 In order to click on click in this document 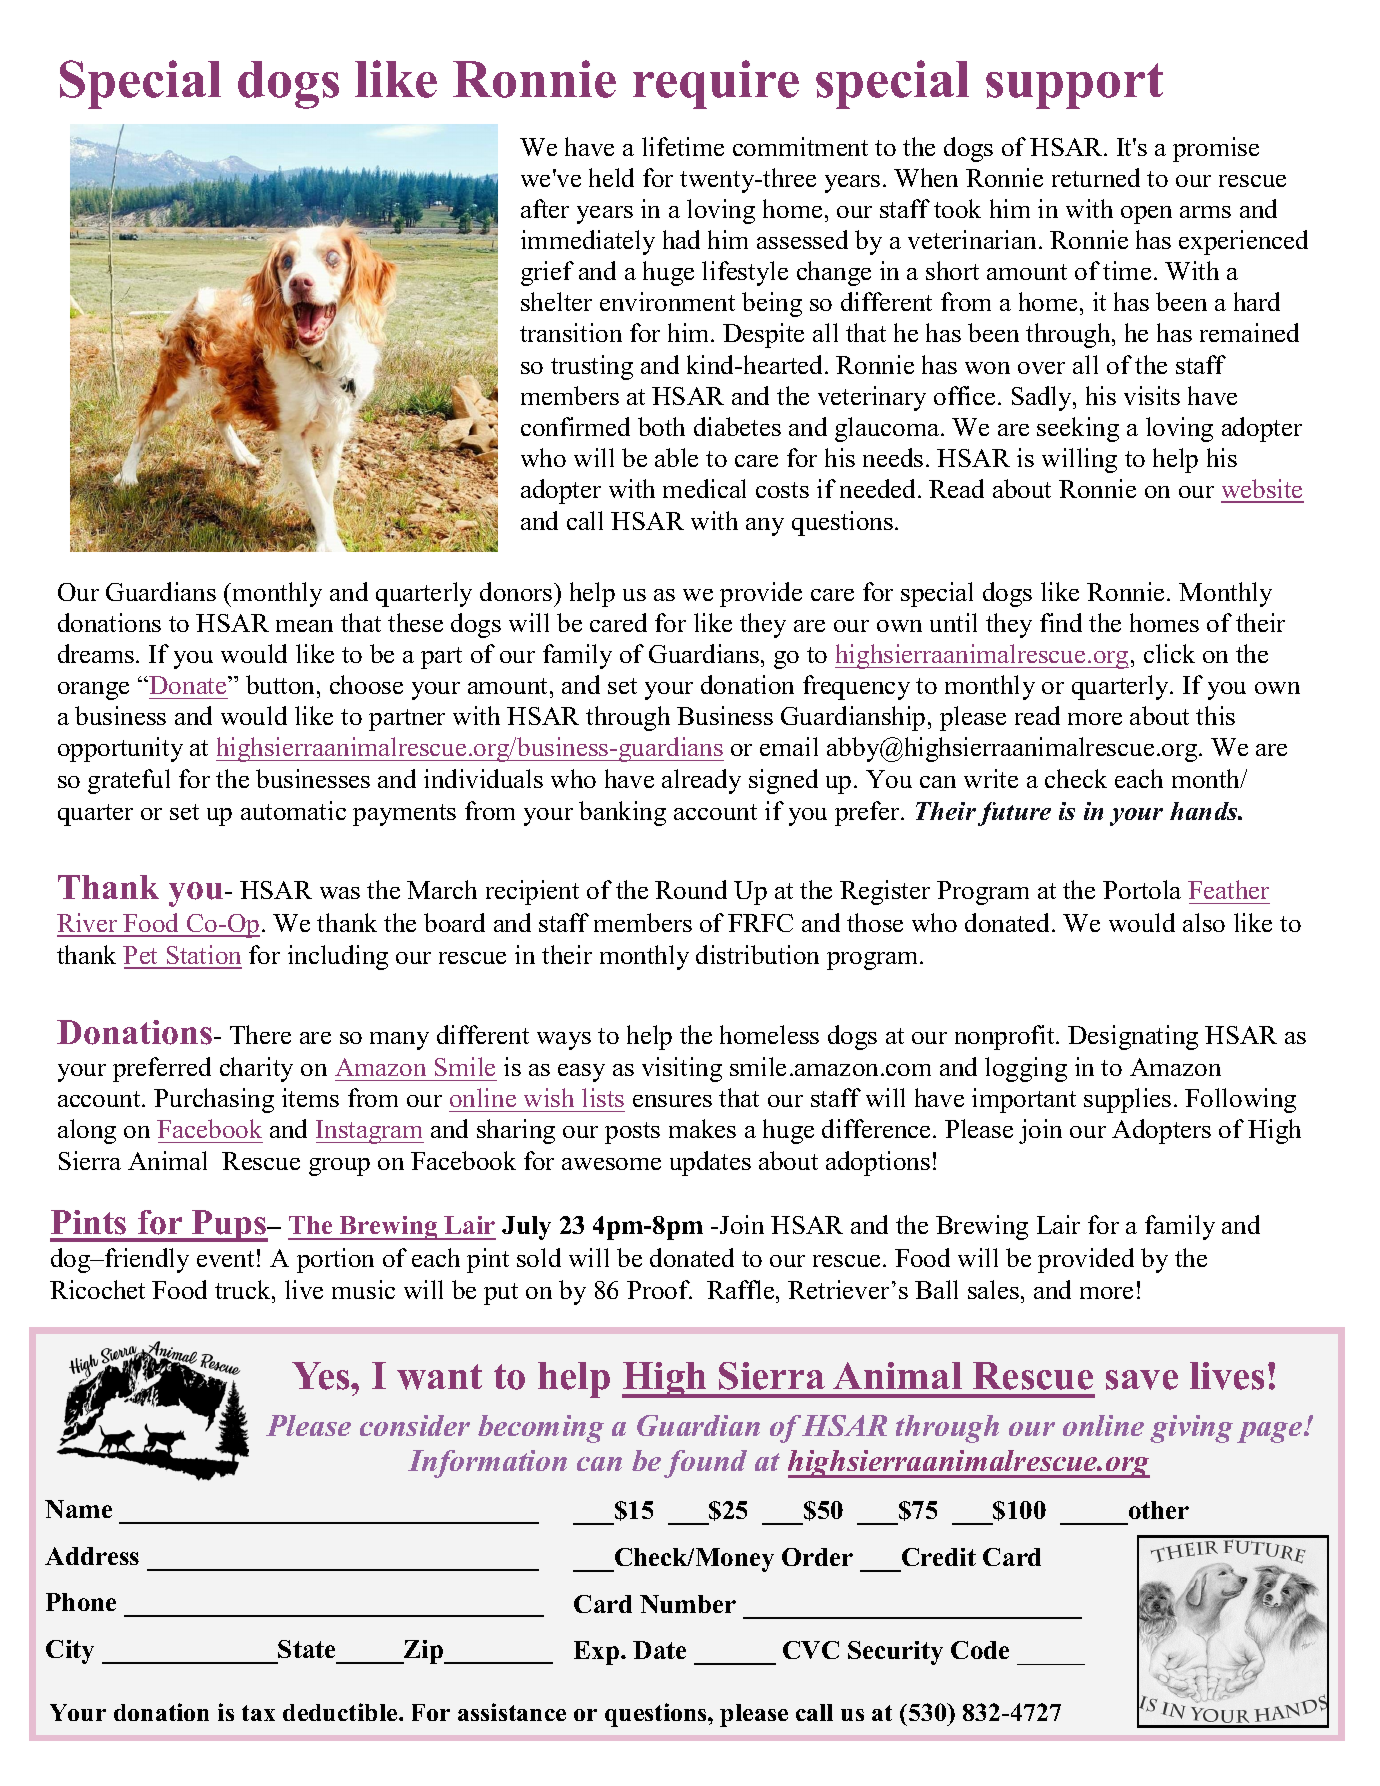, I will do `click(1169, 653)`.
